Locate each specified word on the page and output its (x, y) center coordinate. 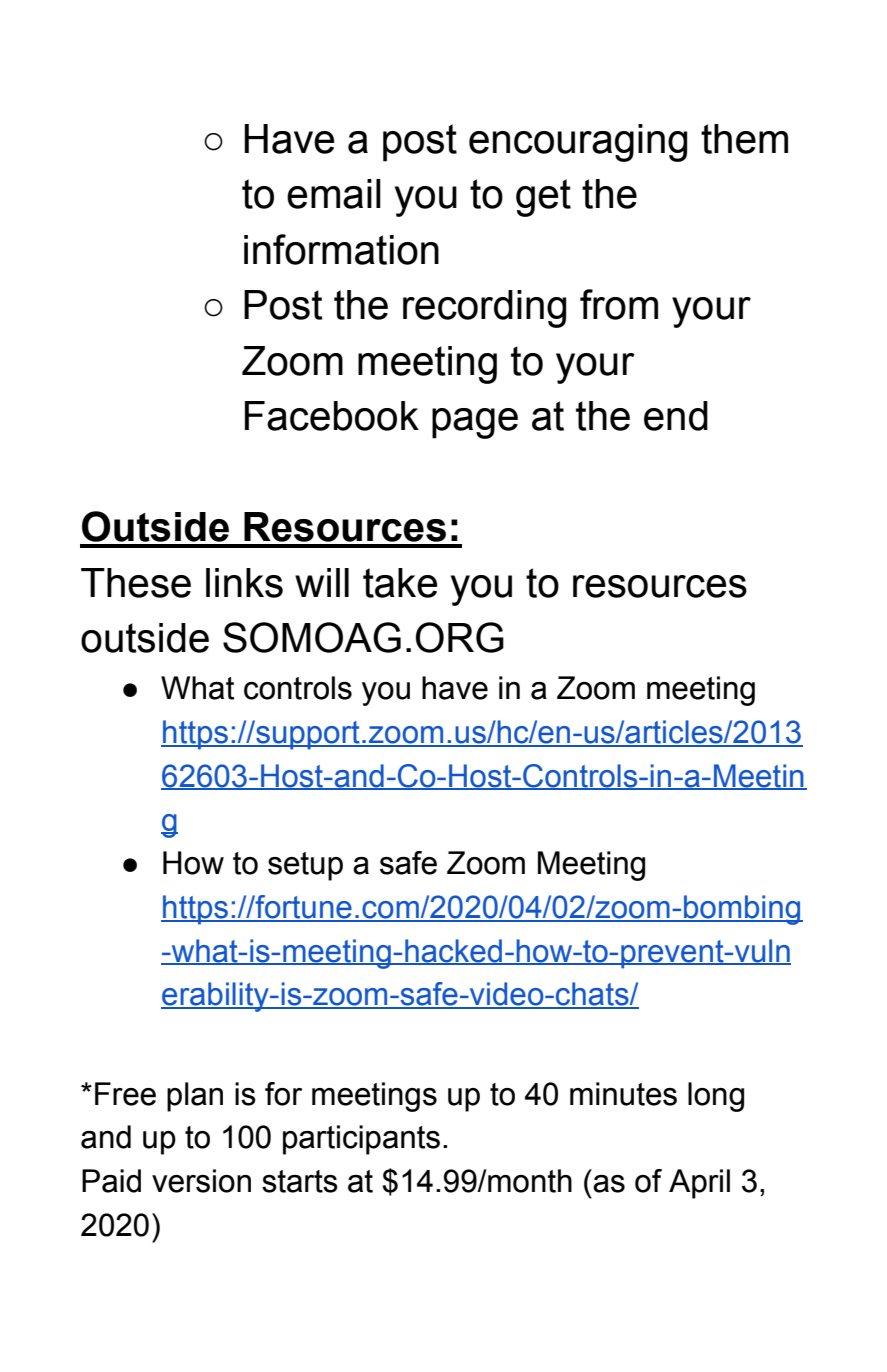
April (699, 1184)
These (136, 583)
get (543, 198)
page (475, 423)
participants (361, 1140)
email (334, 194)
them (744, 139)
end (676, 416)
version (201, 1181)
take (400, 583)
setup (305, 866)
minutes (623, 1094)
